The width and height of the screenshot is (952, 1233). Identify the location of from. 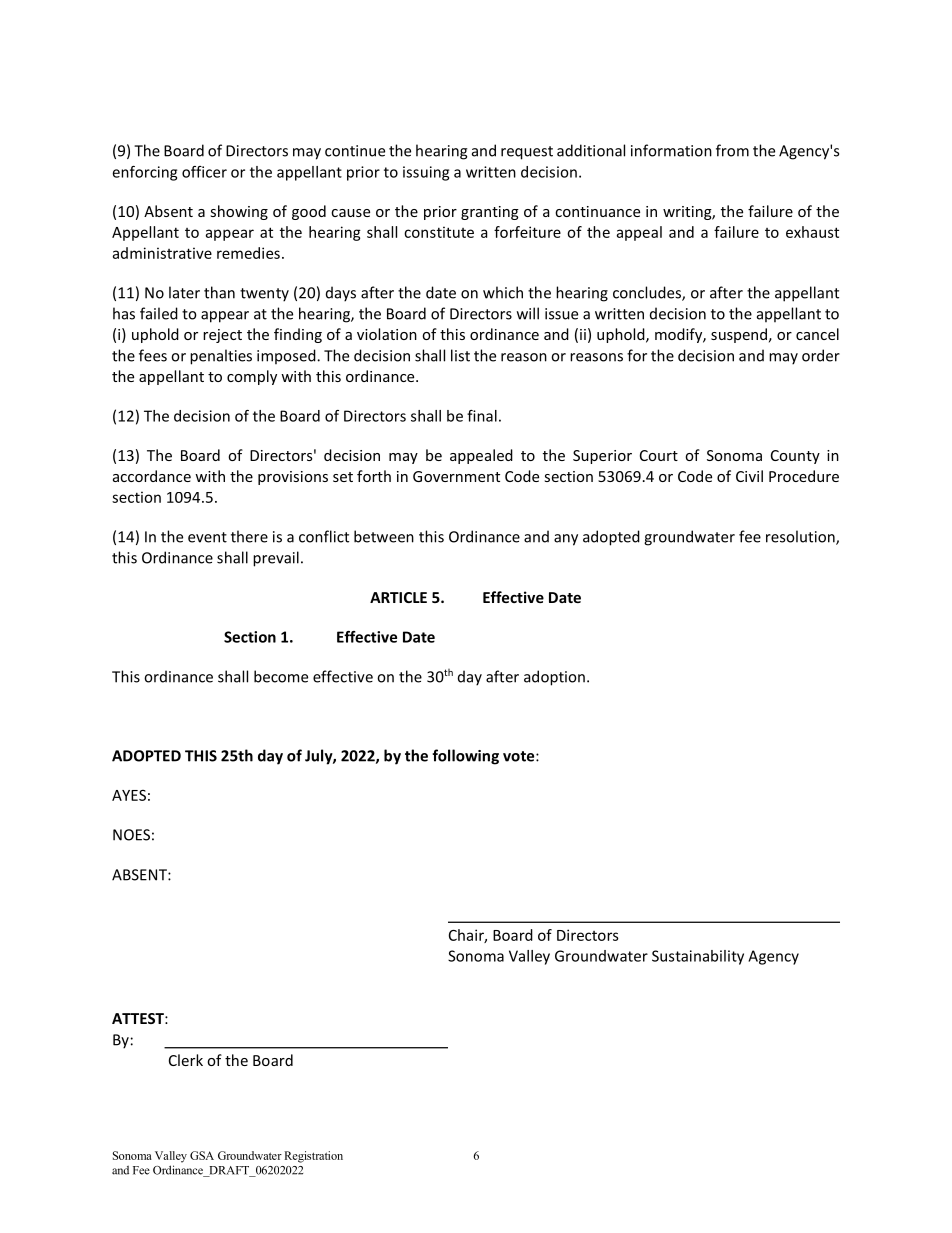
(732, 150).
